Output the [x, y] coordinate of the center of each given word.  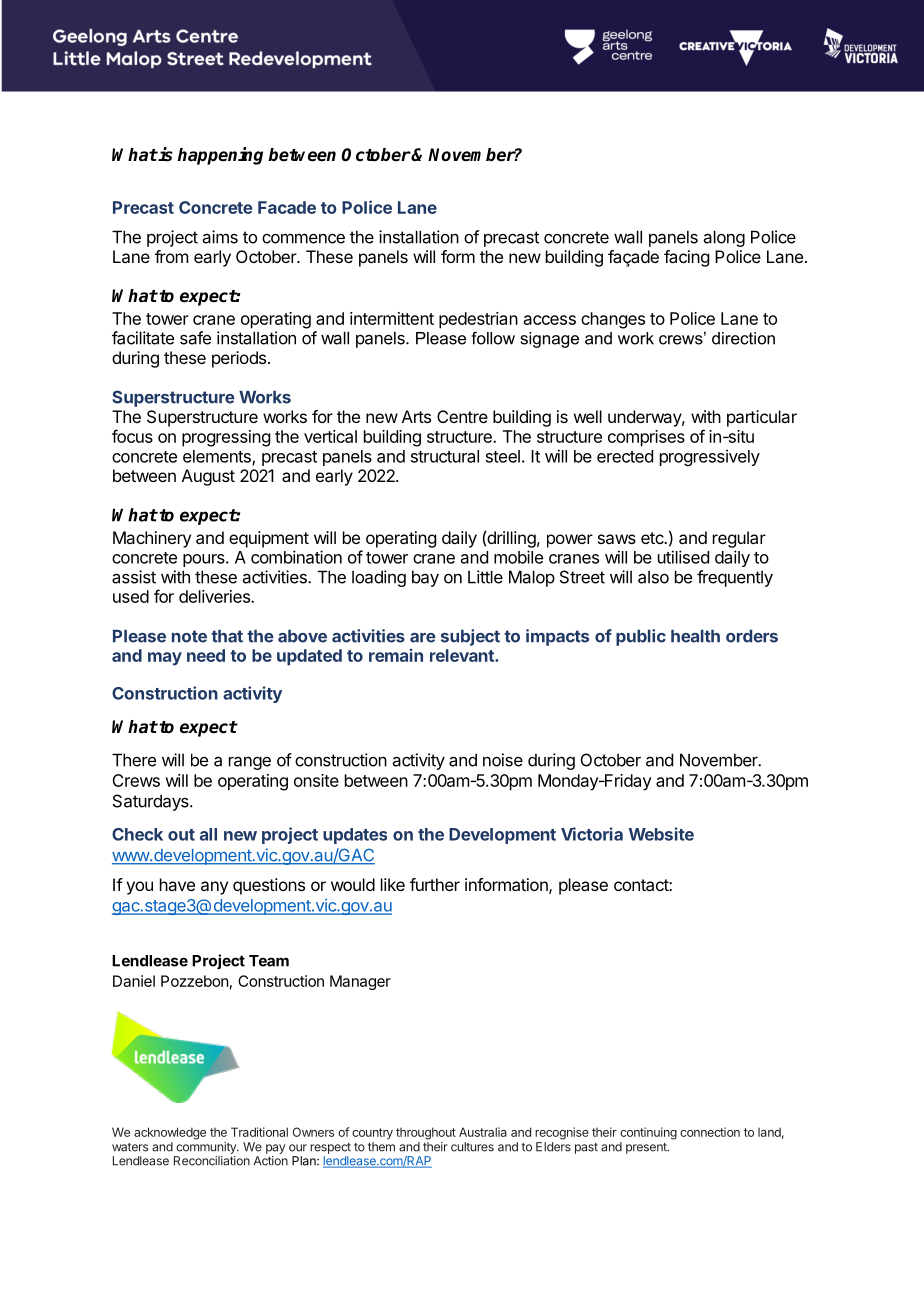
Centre [462, 416]
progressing [226, 438]
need [206, 655]
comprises [646, 438]
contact [642, 885]
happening [220, 156]
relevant [463, 655]
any [214, 888]
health [695, 636]
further [435, 884]
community [207, 1148]
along [724, 238]
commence [303, 238]
